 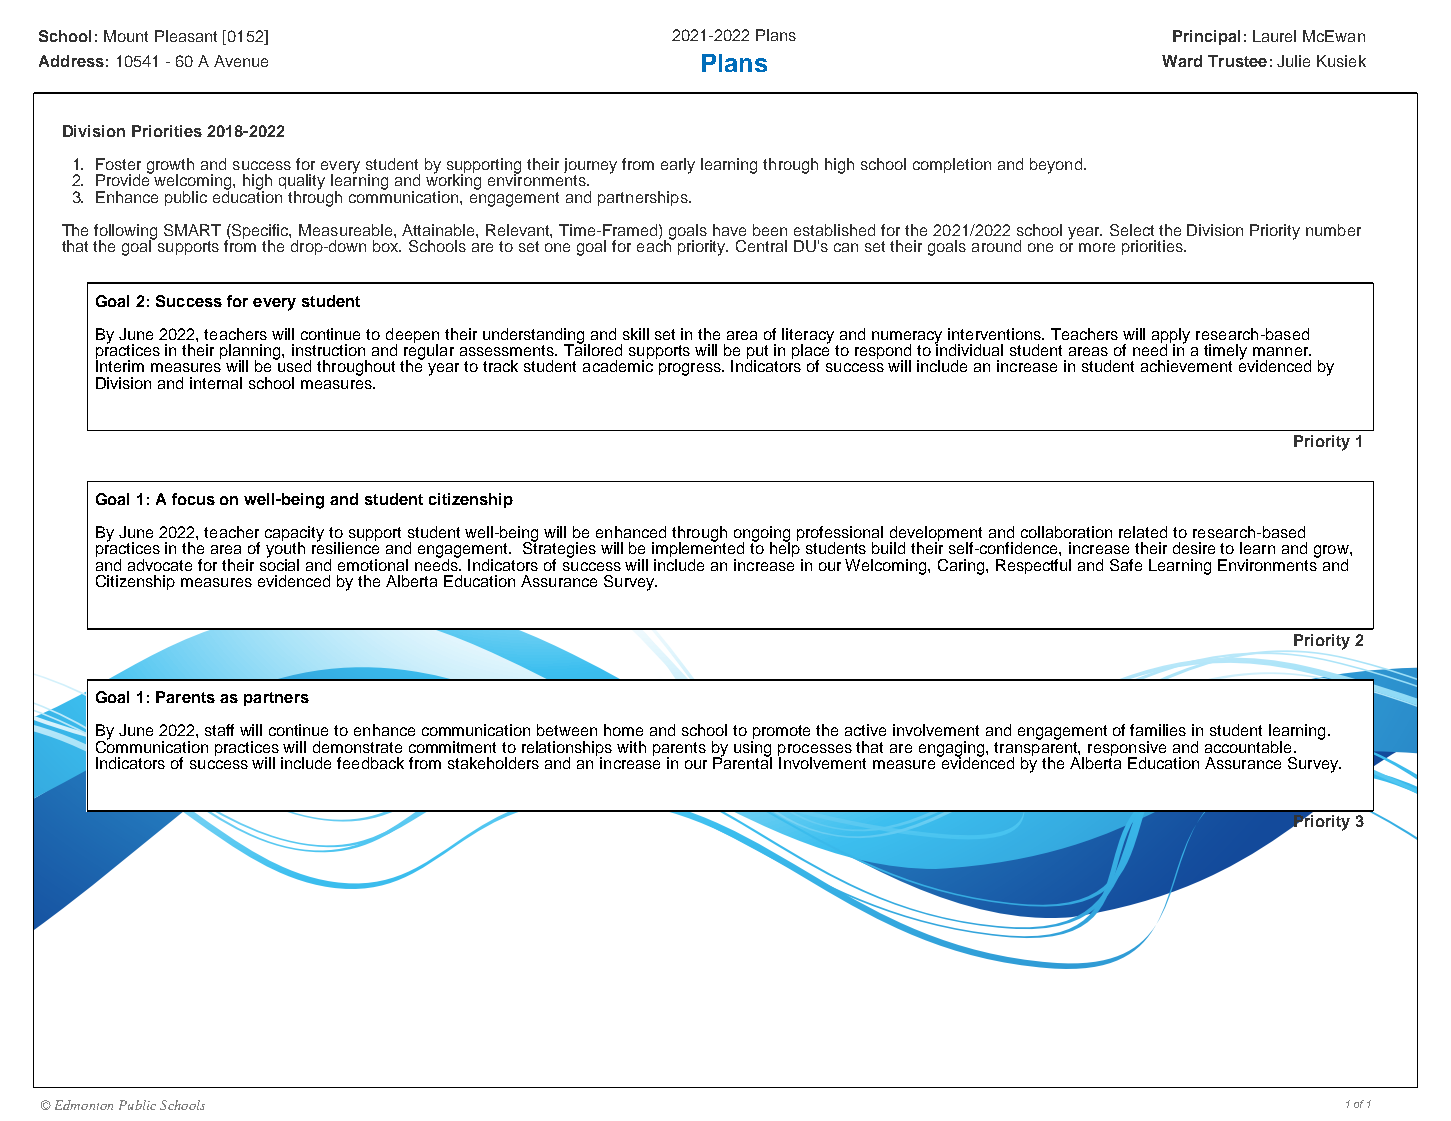 What do you see at coordinates (493, 763) in the screenshot?
I see `stakeholders` at bounding box center [493, 763].
